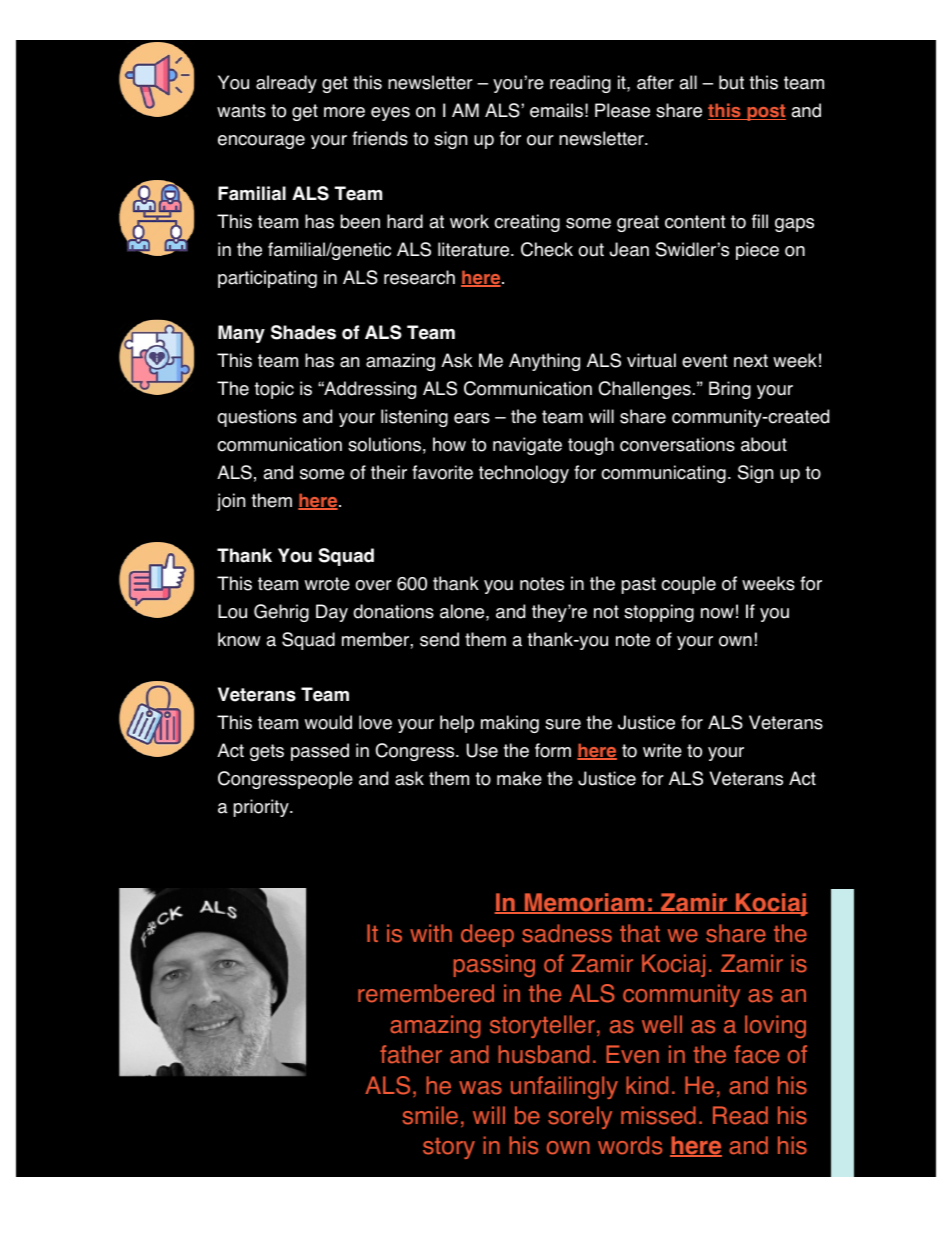 This document has height=1233, width=952. What do you see at coordinates (731, 82) in the document?
I see `but` at bounding box center [731, 82].
